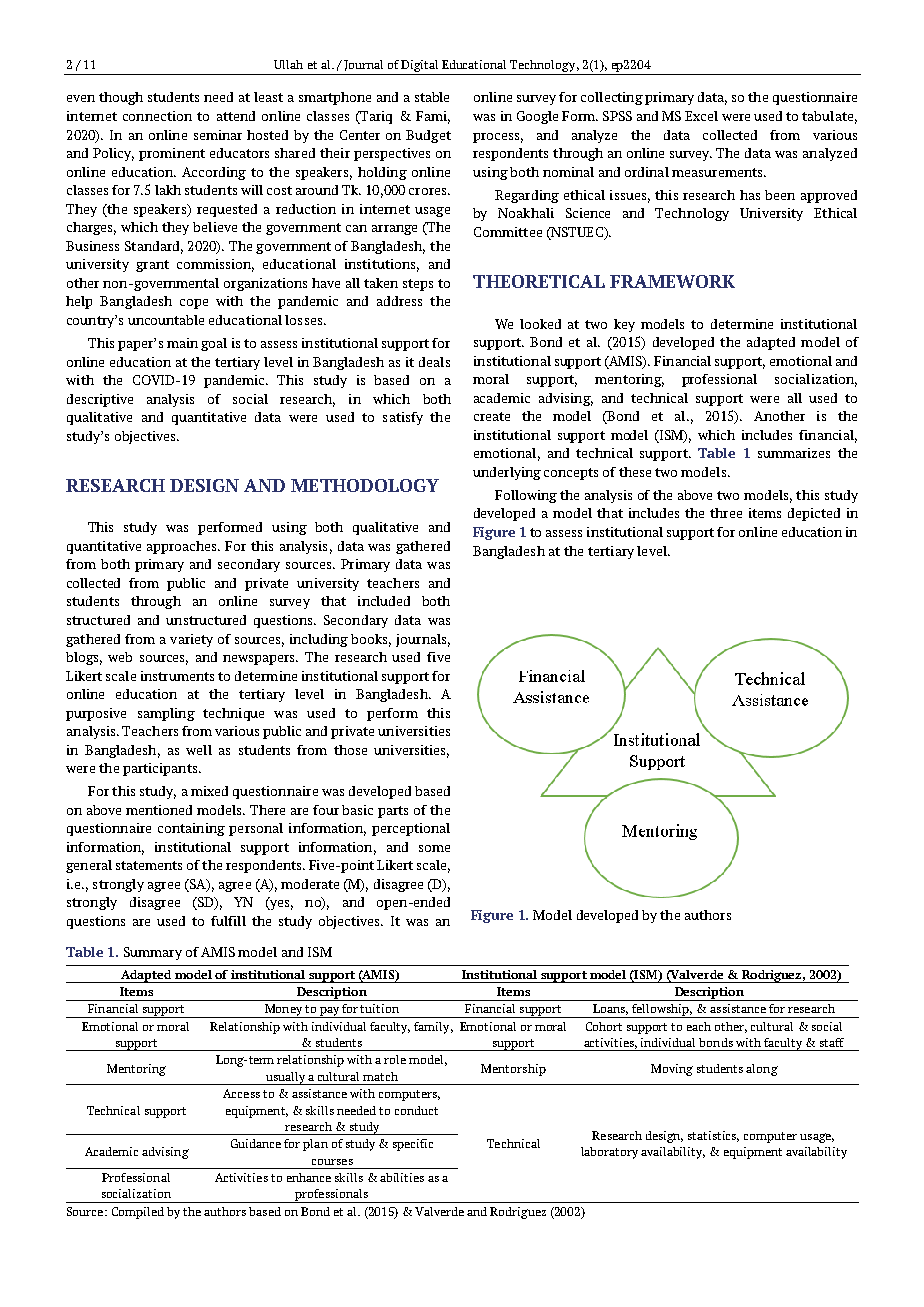 The height and width of the document is (1307, 924). I want to click on some, so click(434, 848).
